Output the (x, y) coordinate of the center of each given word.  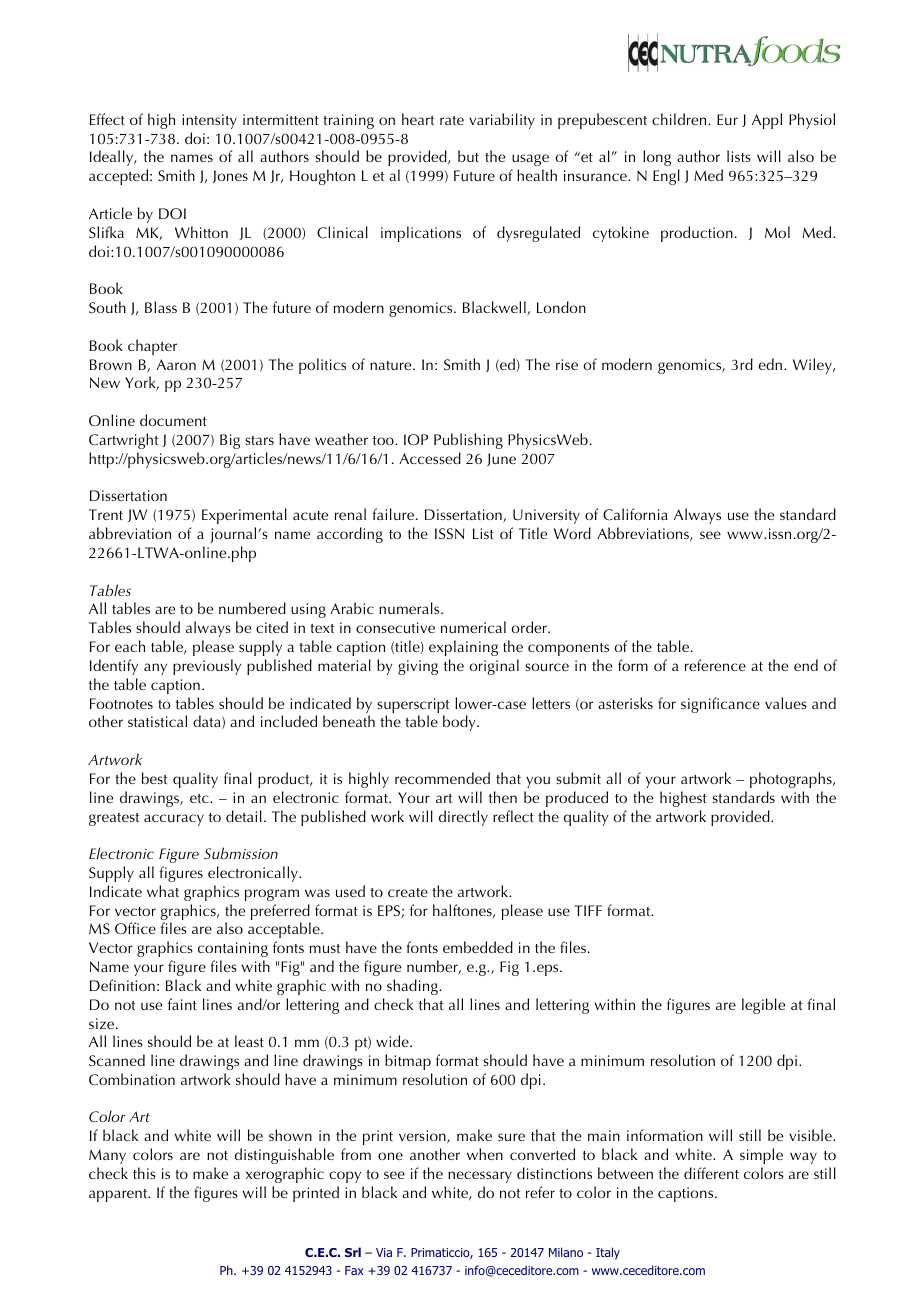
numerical (473, 627)
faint (182, 1004)
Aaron (176, 364)
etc (200, 798)
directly (463, 818)
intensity (209, 121)
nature (392, 365)
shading (413, 987)
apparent (119, 1195)
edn (772, 364)
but (468, 156)
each (130, 646)
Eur (727, 119)
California (635, 514)
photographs (792, 780)
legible (763, 1006)
